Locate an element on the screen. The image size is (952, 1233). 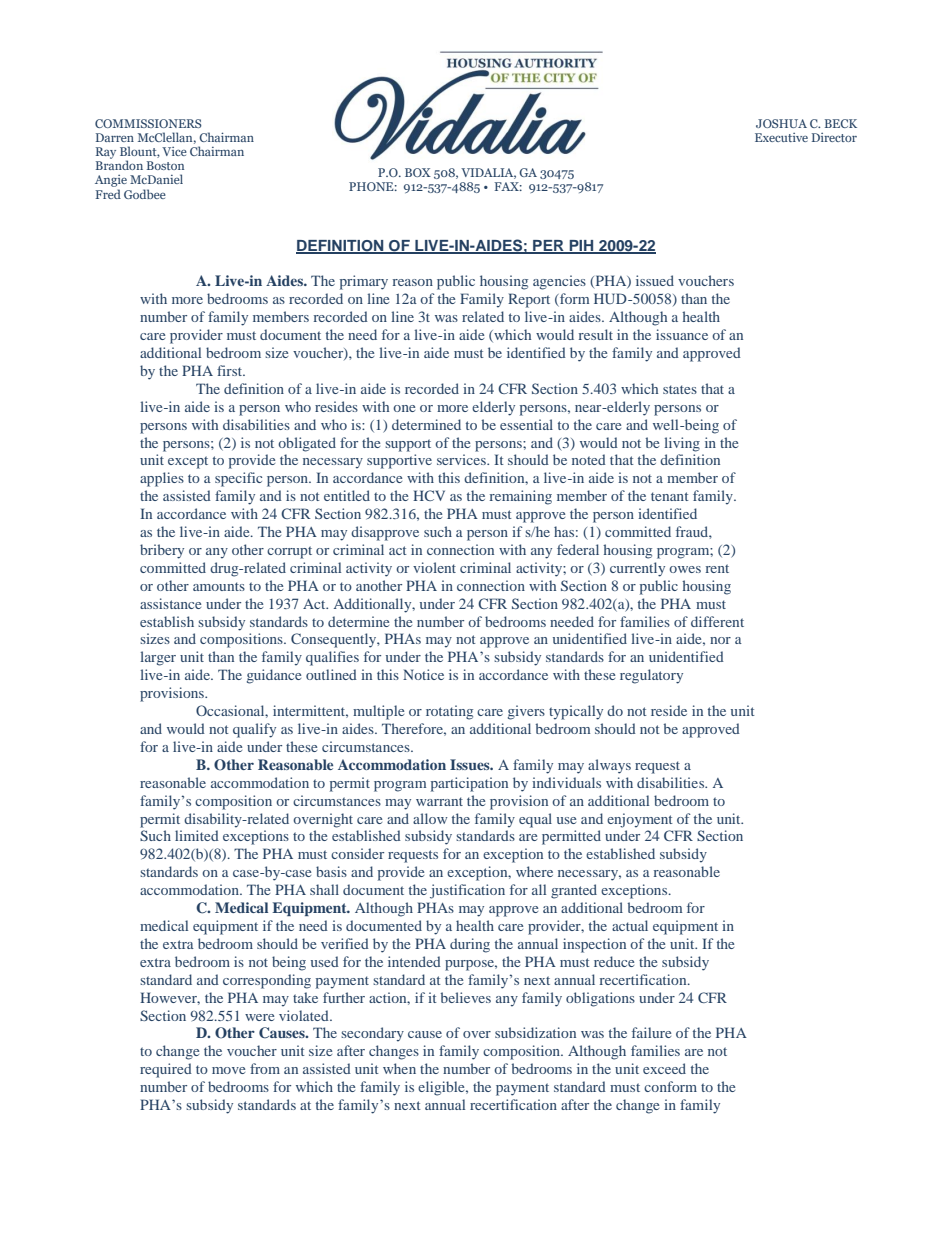
Boston is located at coordinates (165, 165).
